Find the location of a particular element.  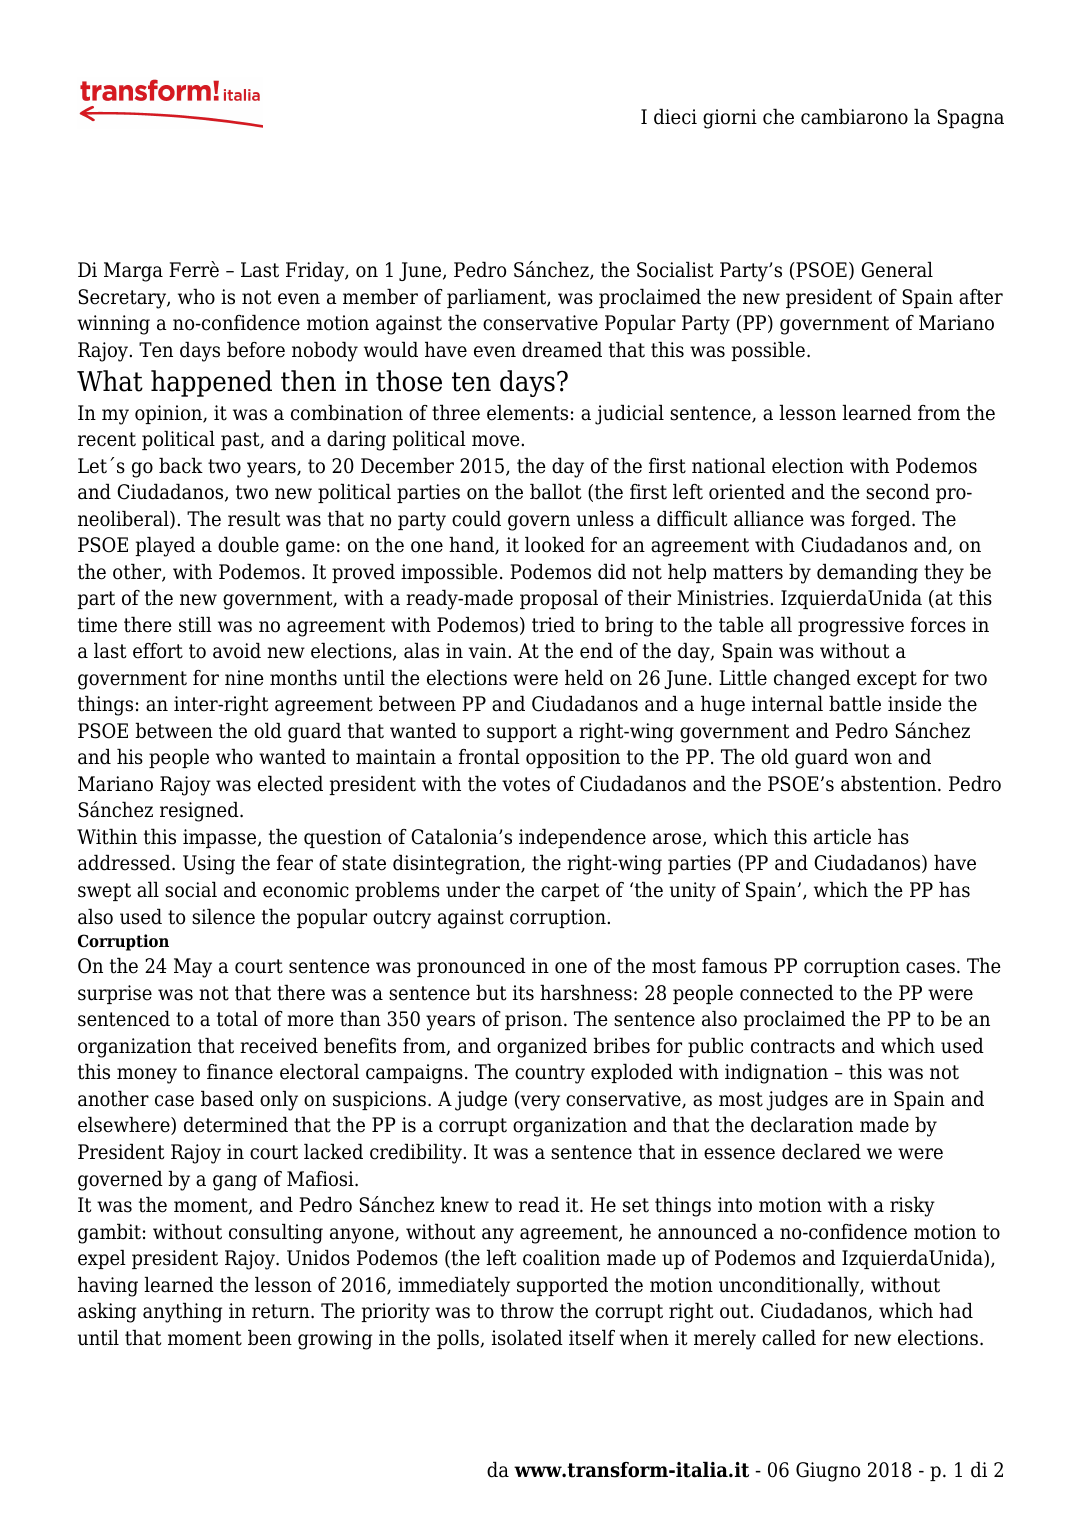

Marga is located at coordinates (133, 272).
